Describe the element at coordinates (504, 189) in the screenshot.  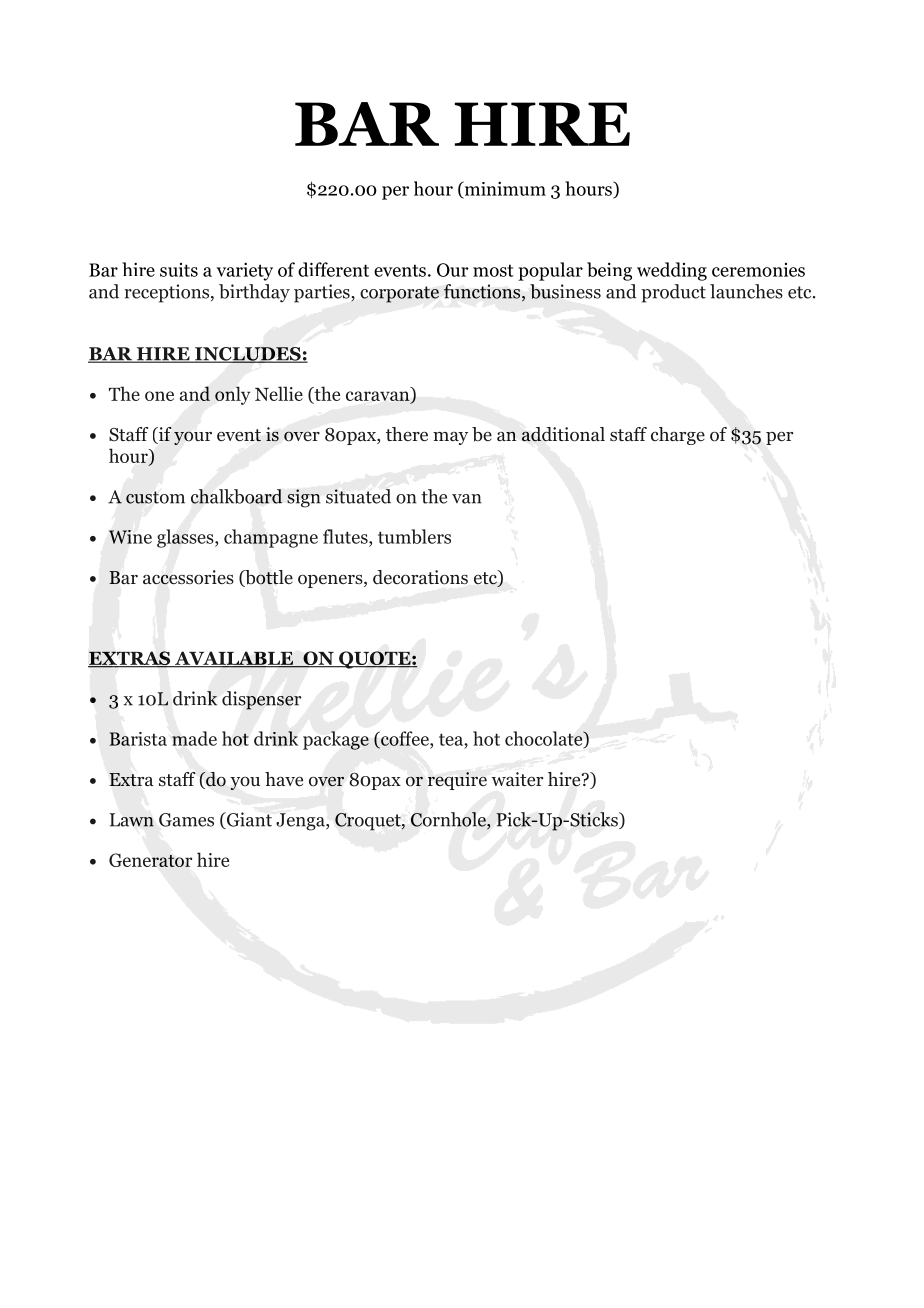
I see `minimum` at that location.
